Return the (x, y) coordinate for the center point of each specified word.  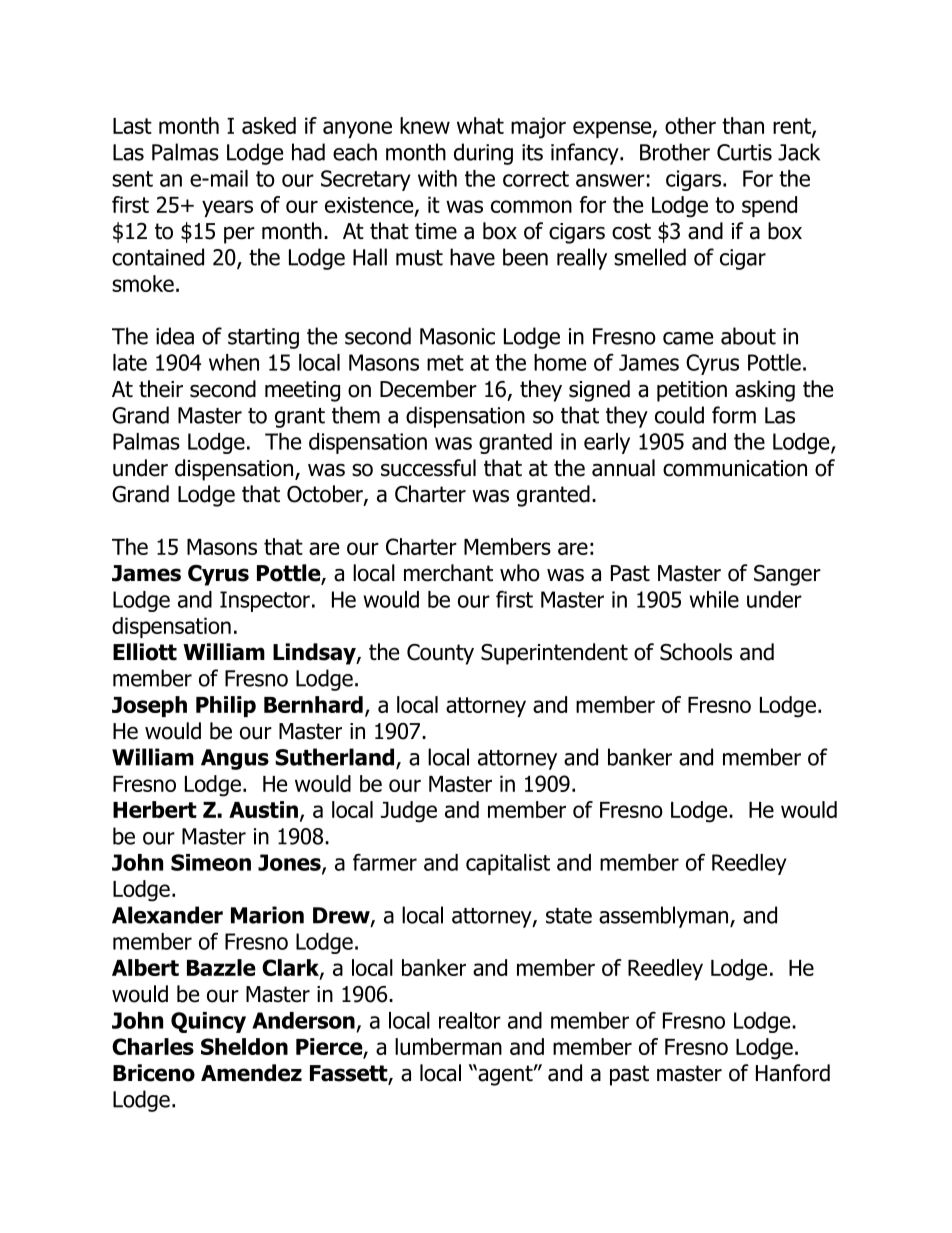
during (483, 154)
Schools (696, 652)
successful (428, 468)
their (161, 389)
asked (269, 125)
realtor (470, 1020)
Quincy (208, 1022)
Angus (235, 759)
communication (735, 468)
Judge (409, 812)
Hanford (793, 1073)
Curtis (744, 152)
